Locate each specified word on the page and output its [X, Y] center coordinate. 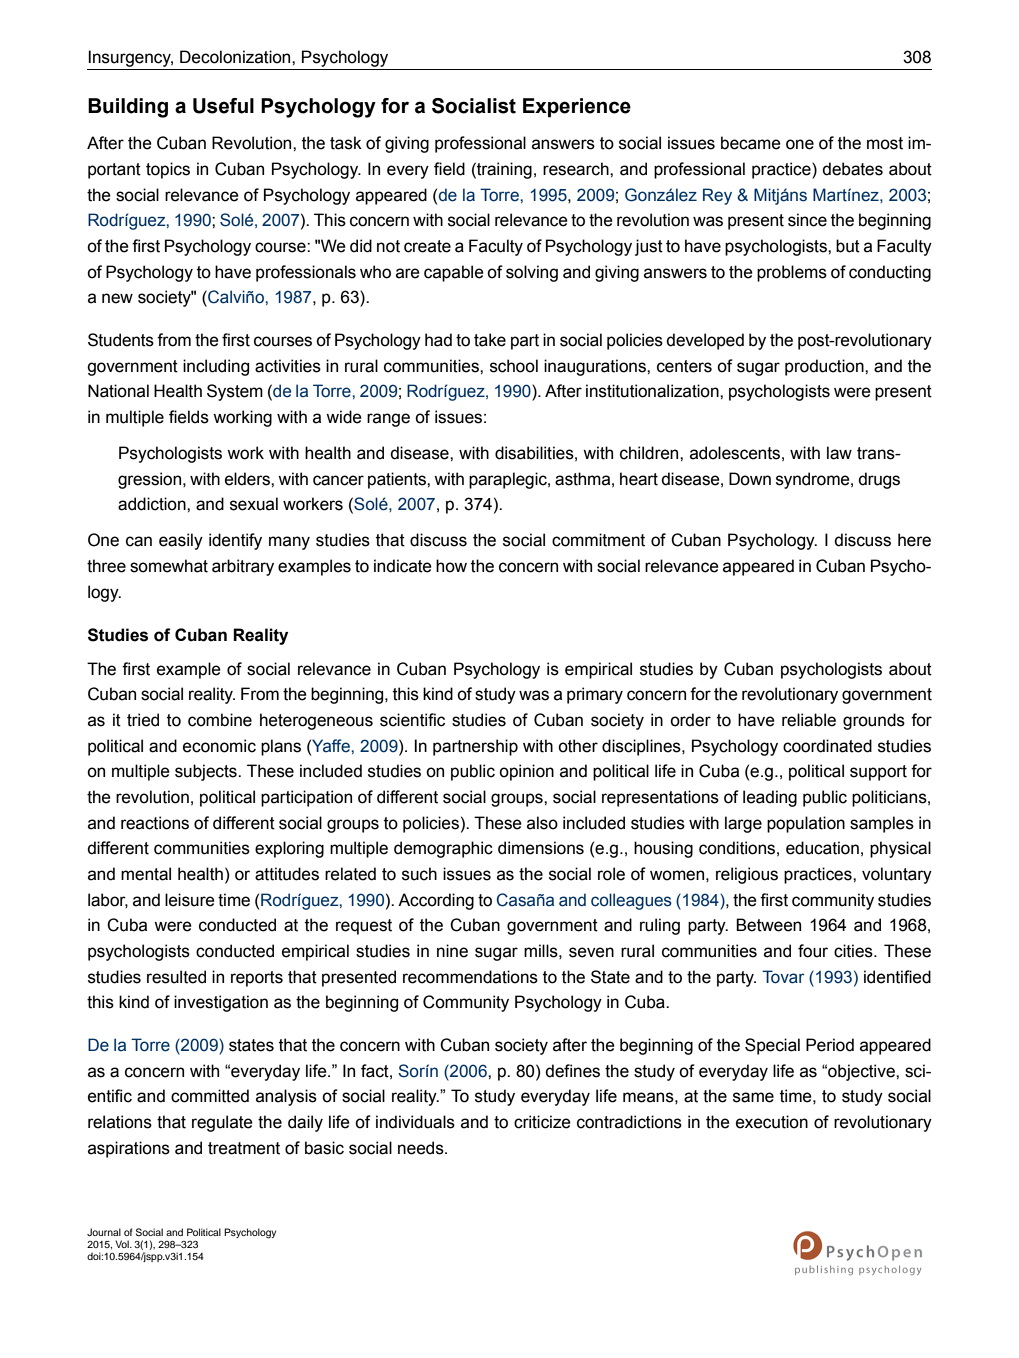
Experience [577, 108]
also [542, 823]
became [751, 143]
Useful [223, 106]
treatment [244, 1148]
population [806, 824]
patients [398, 480]
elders [248, 479]
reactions [155, 823]
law [839, 453]
